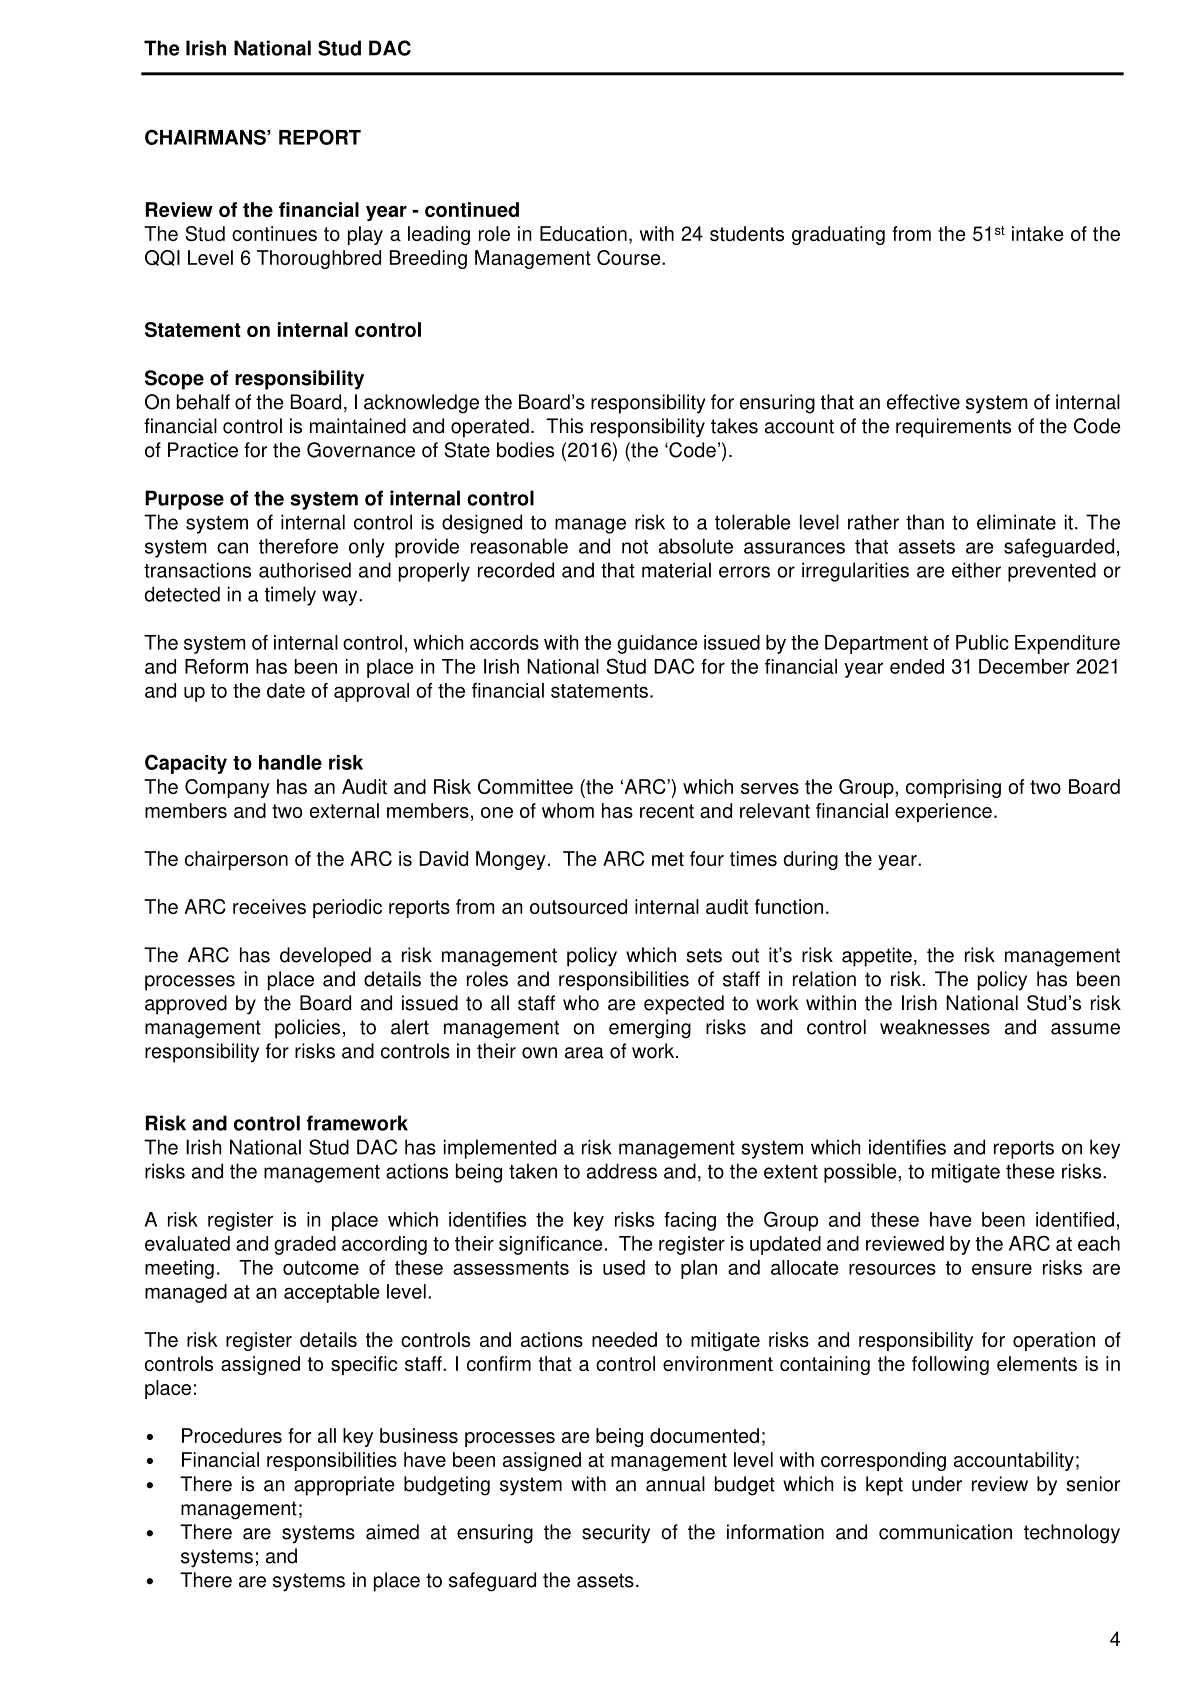 Image resolution: width=1192 pixels, height=1687 pixels. Describe the element at coordinates (630, 257) in the image. I see `Course` at that location.
